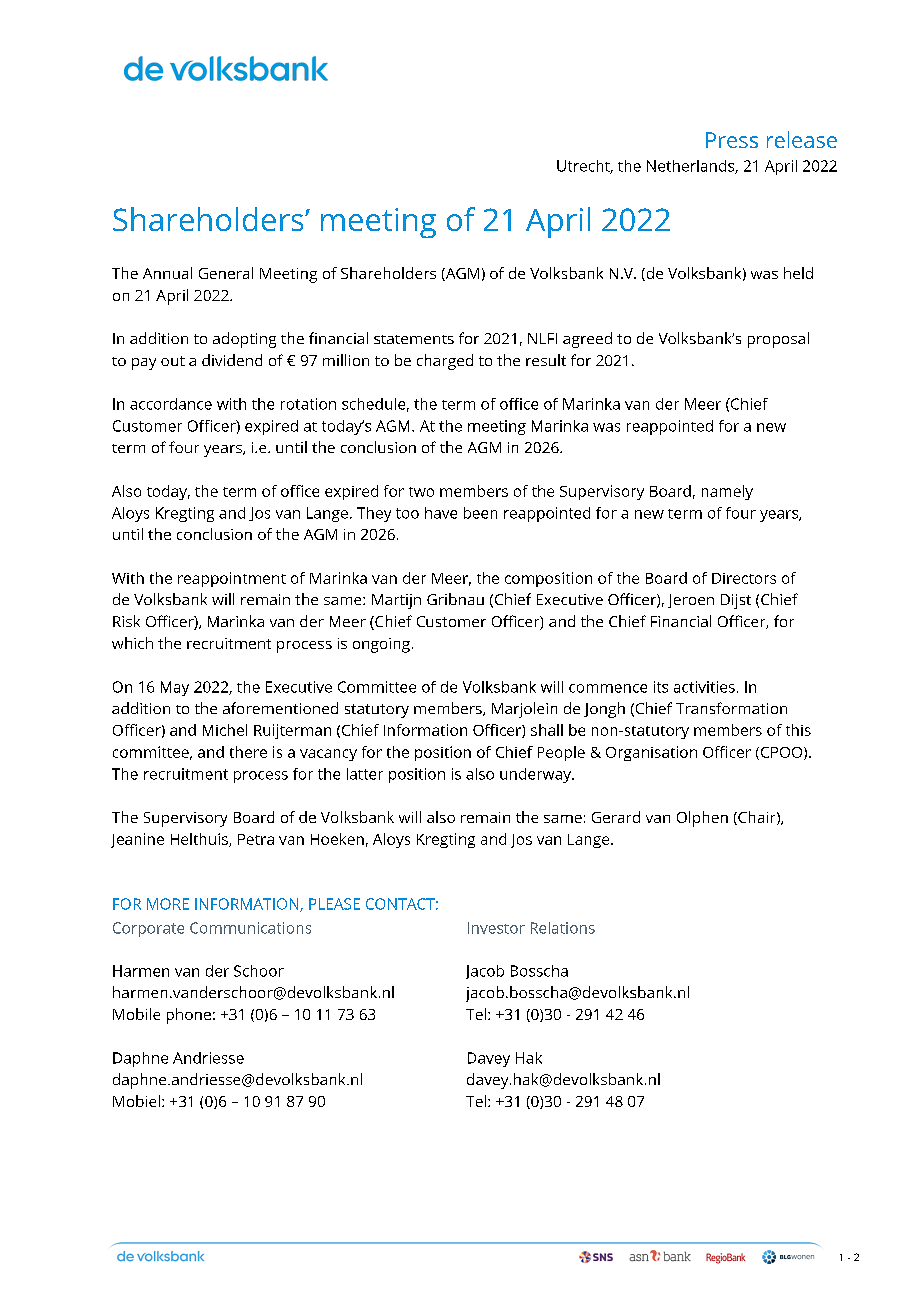 The height and width of the document is (1308, 924). Describe the element at coordinates (547, 730) in the document. I see `shall` at that location.
